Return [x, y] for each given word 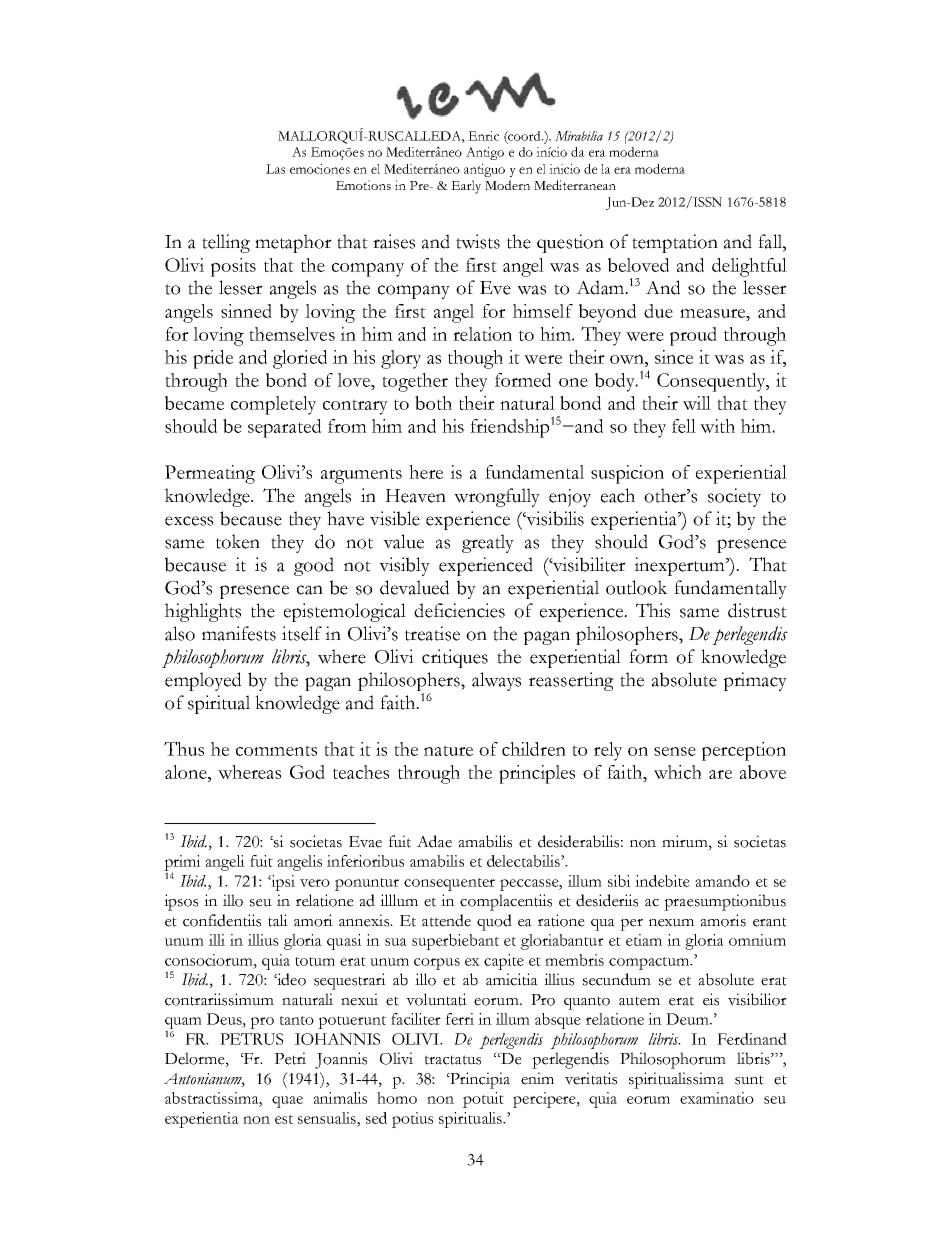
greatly [488, 543]
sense [675, 751]
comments [276, 750]
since [674, 357]
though [475, 359]
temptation [675, 243]
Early [466, 187]
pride [213, 359]
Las [275, 169]
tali [278, 920]
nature [448, 750]
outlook [636, 587]
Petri [290, 1058]
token [238, 541]
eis [711, 999]
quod [494, 922]
